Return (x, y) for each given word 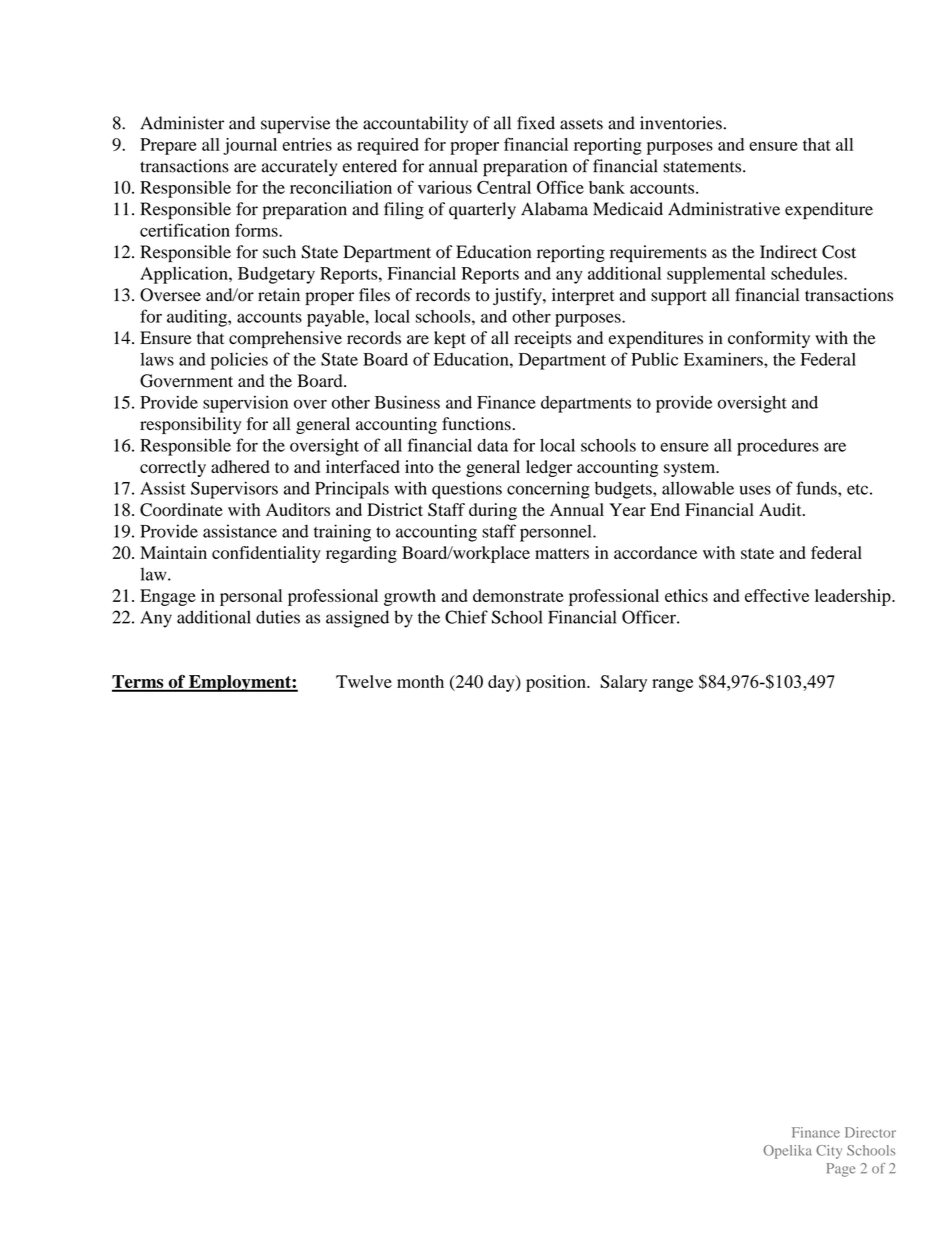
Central (504, 187)
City (829, 1152)
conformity (769, 339)
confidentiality (266, 554)
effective (777, 595)
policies (239, 361)
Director (870, 1132)
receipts (543, 339)
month (420, 681)
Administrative (724, 209)
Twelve (364, 681)
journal (250, 146)
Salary (623, 683)
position (557, 683)
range (672, 685)
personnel (557, 533)
